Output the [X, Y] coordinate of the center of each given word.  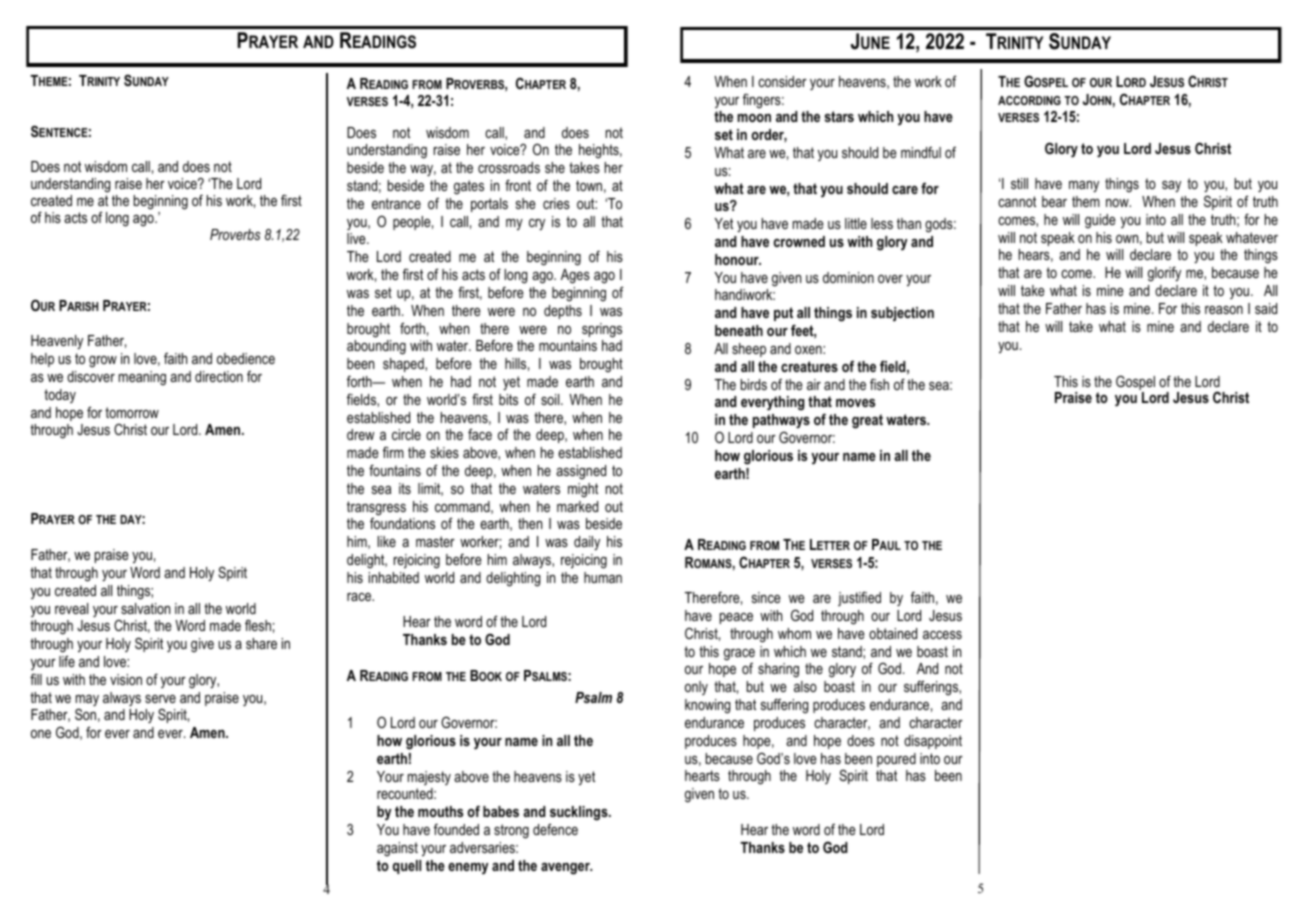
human [603, 577]
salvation [145, 608]
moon [754, 118]
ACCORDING [1029, 100]
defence [555, 829]
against [397, 849]
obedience [246, 358]
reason [1224, 310]
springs [602, 330]
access [942, 635]
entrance [396, 203]
